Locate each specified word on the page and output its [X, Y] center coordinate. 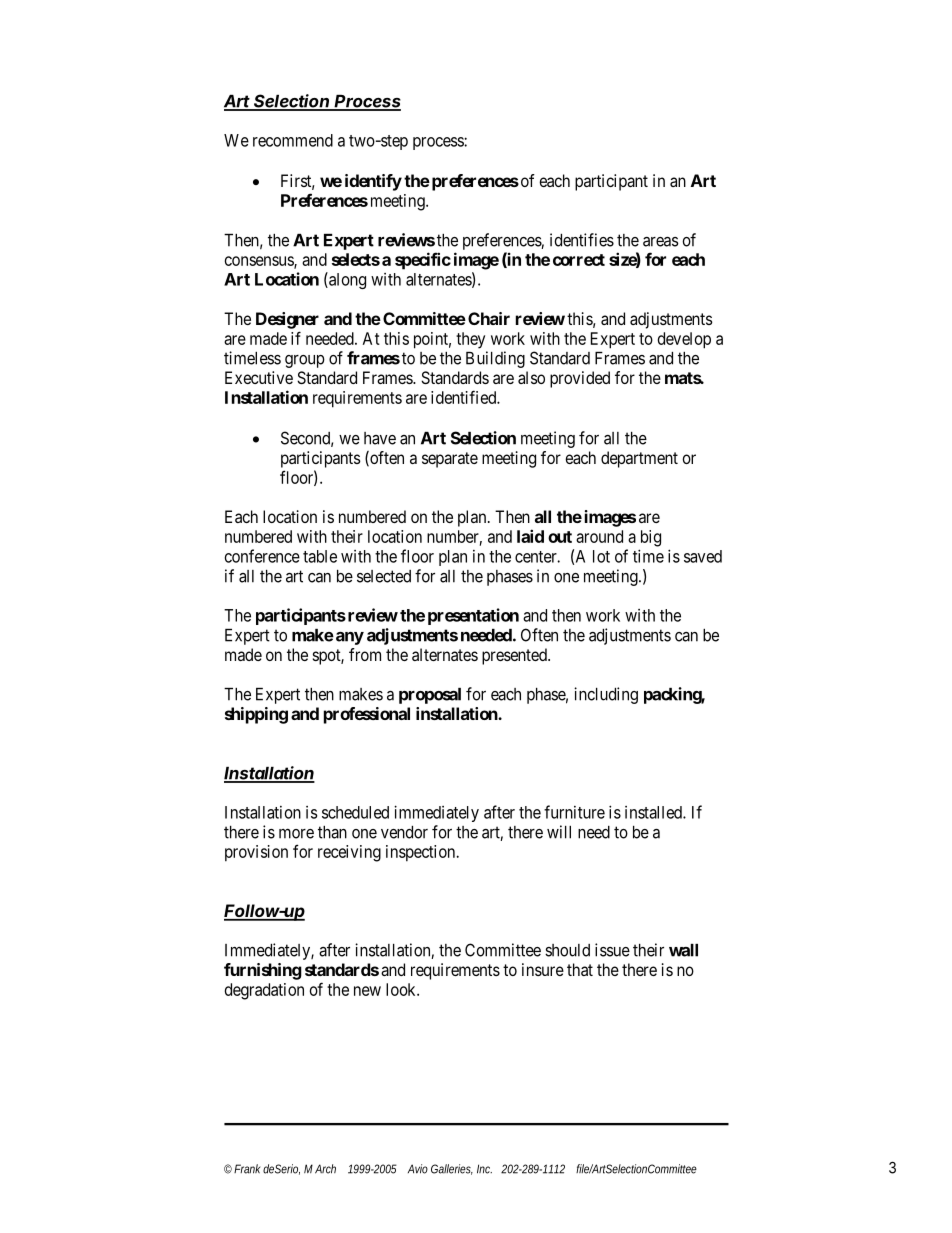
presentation [473, 616]
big [651, 538]
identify [373, 182]
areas [661, 242]
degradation [264, 991]
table [320, 556]
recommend [293, 140]
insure [543, 969]
